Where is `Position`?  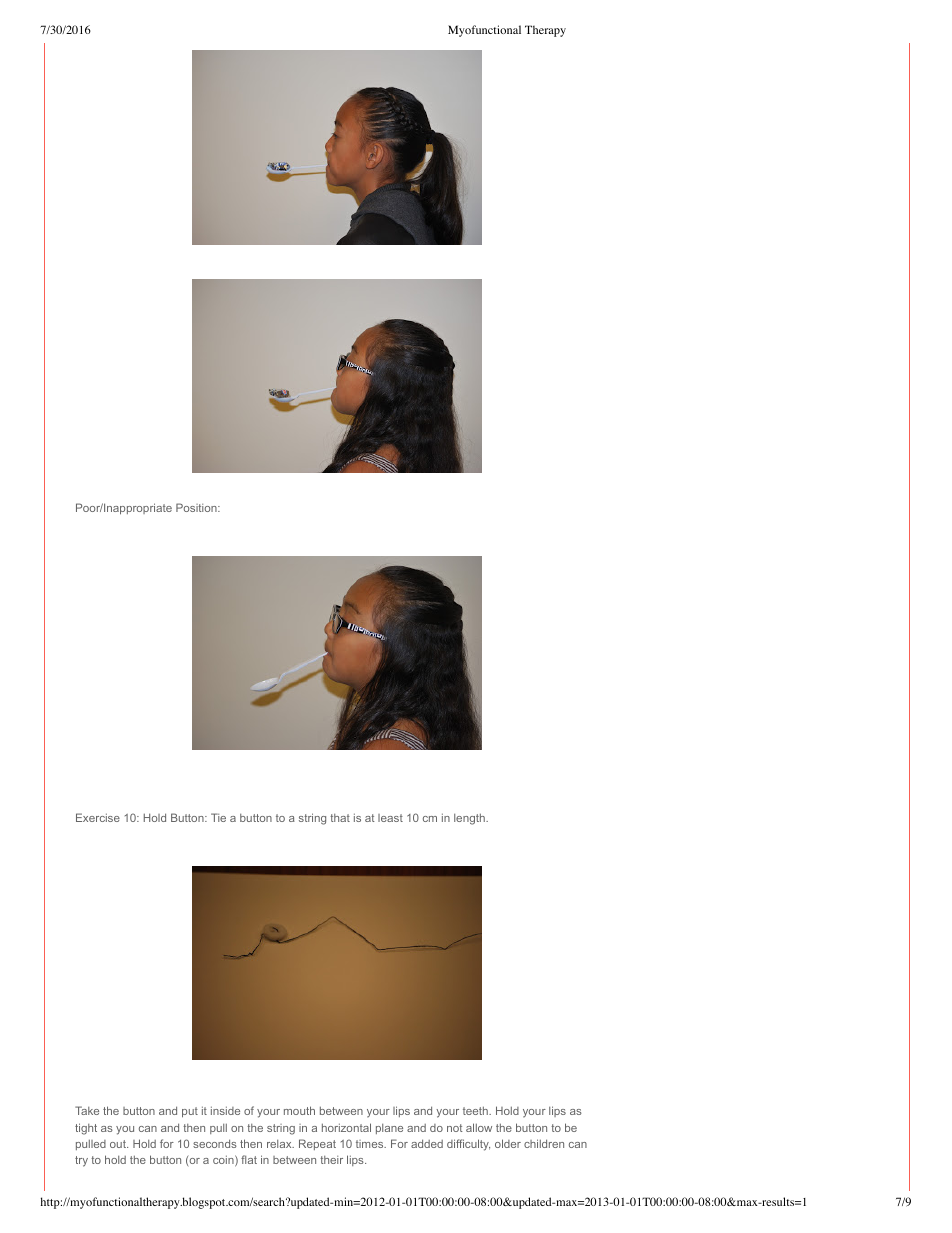 Position is located at coordinates (197, 507).
